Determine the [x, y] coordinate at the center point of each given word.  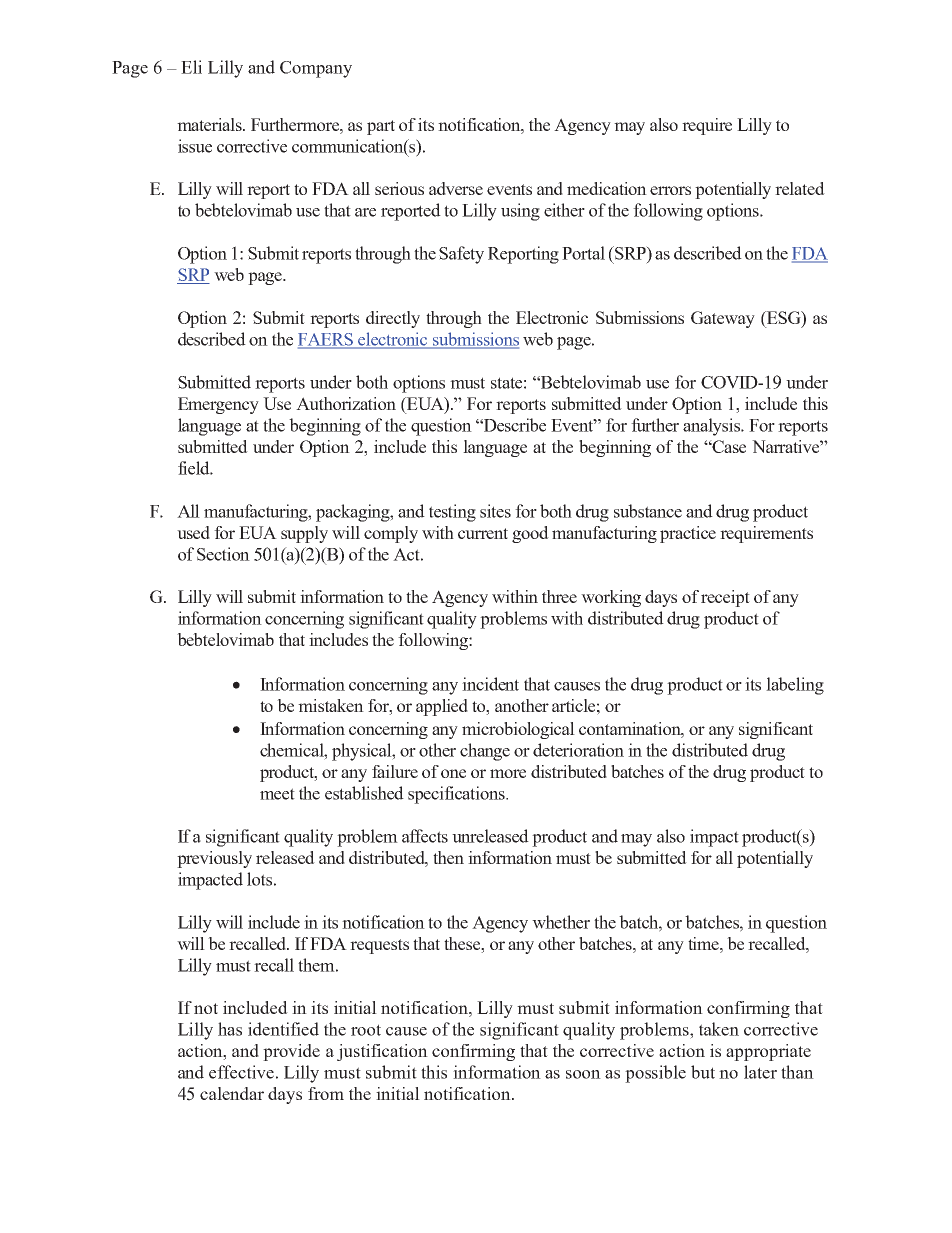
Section [223, 554]
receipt [725, 598]
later [760, 1072]
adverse [456, 188]
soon [583, 1074]
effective [241, 1072]
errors [670, 190]
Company [316, 69]
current [483, 533]
